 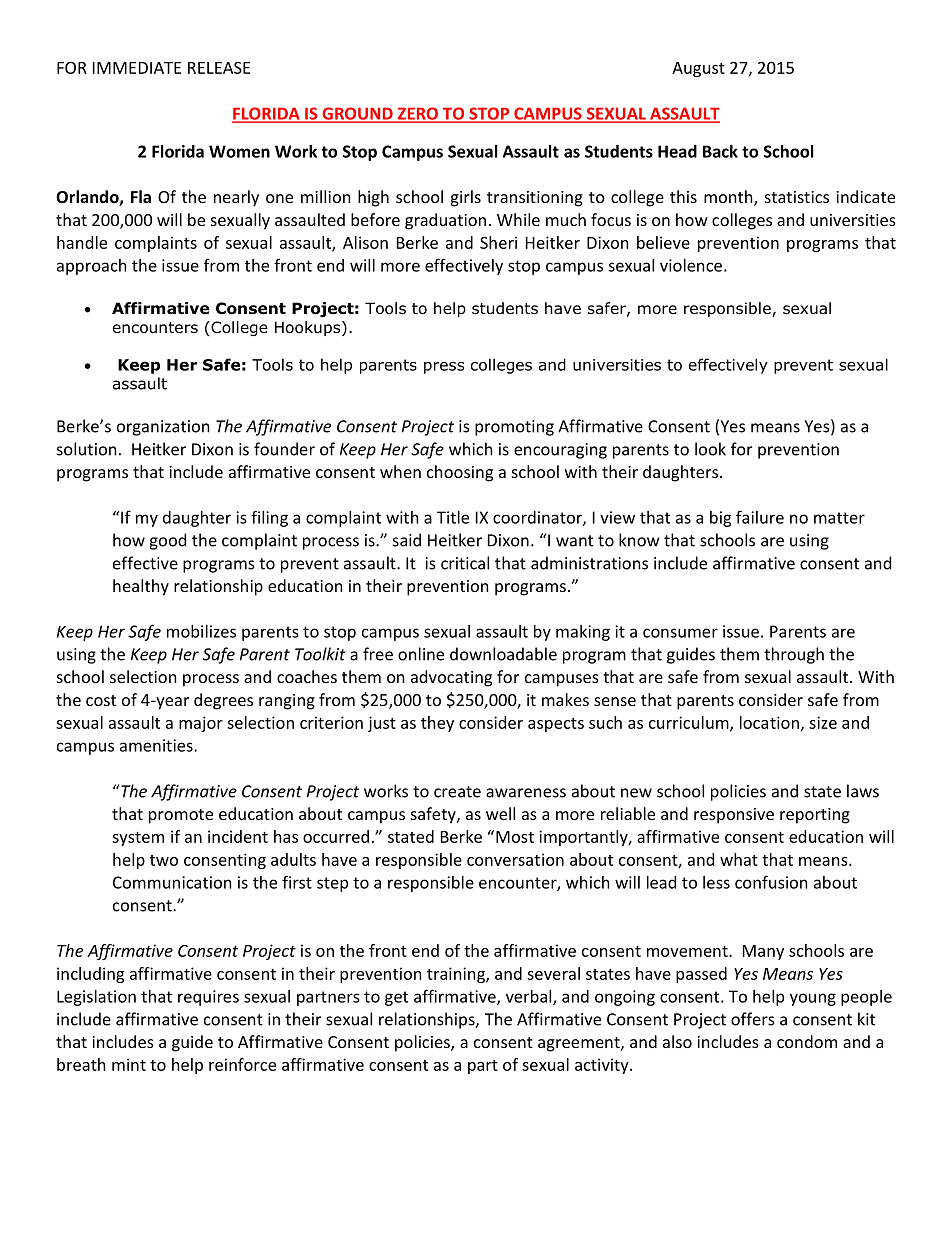 What do you see at coordinates (417, 114) in the page?
I see `ZERO` at bounding box center [417, 114].
